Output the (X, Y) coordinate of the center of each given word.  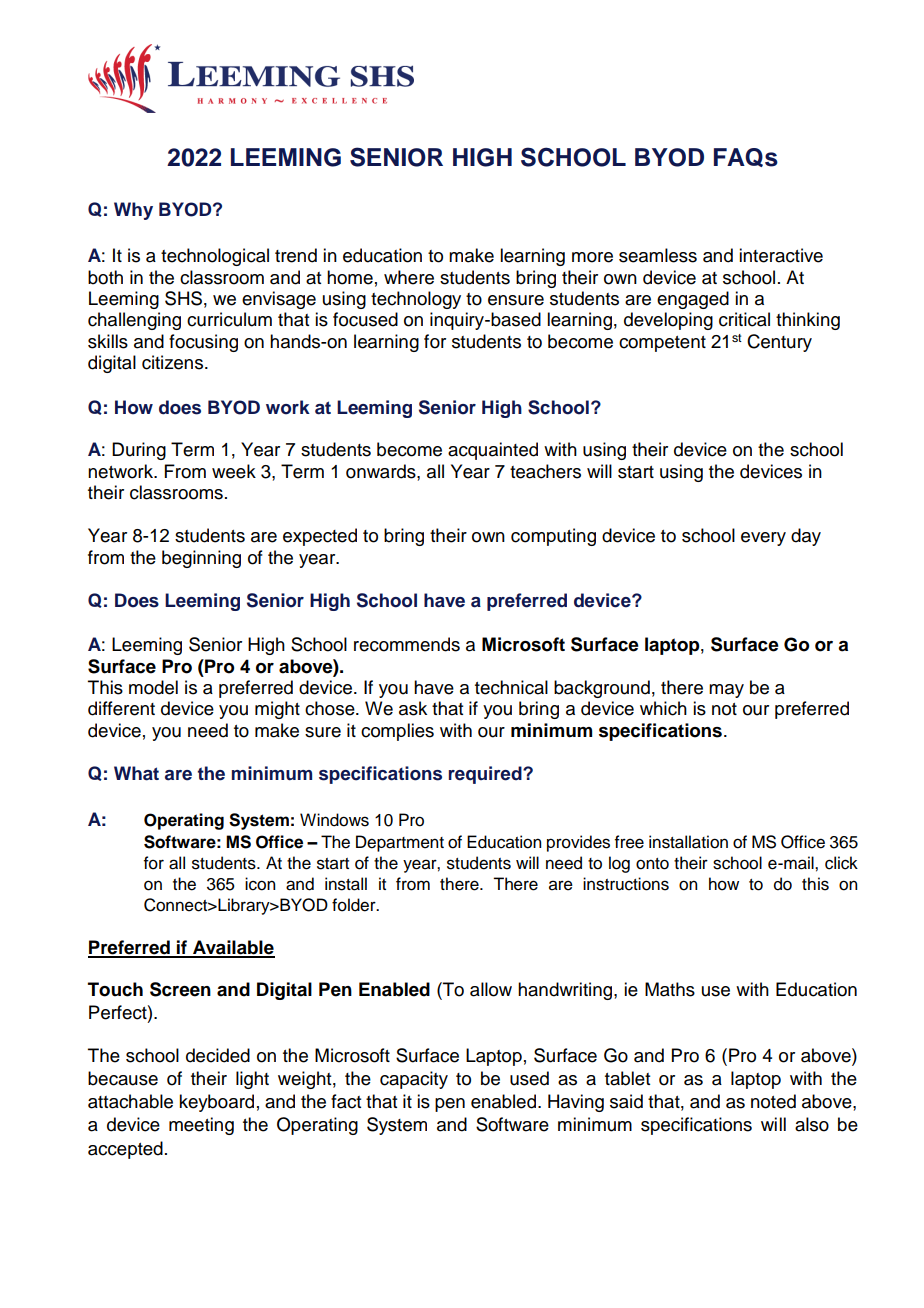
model (153, 687)
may (726, 691)
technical (511, 687)
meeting (201, 1126)
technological (215, 257)
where (409, 277)
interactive (781, 255)
